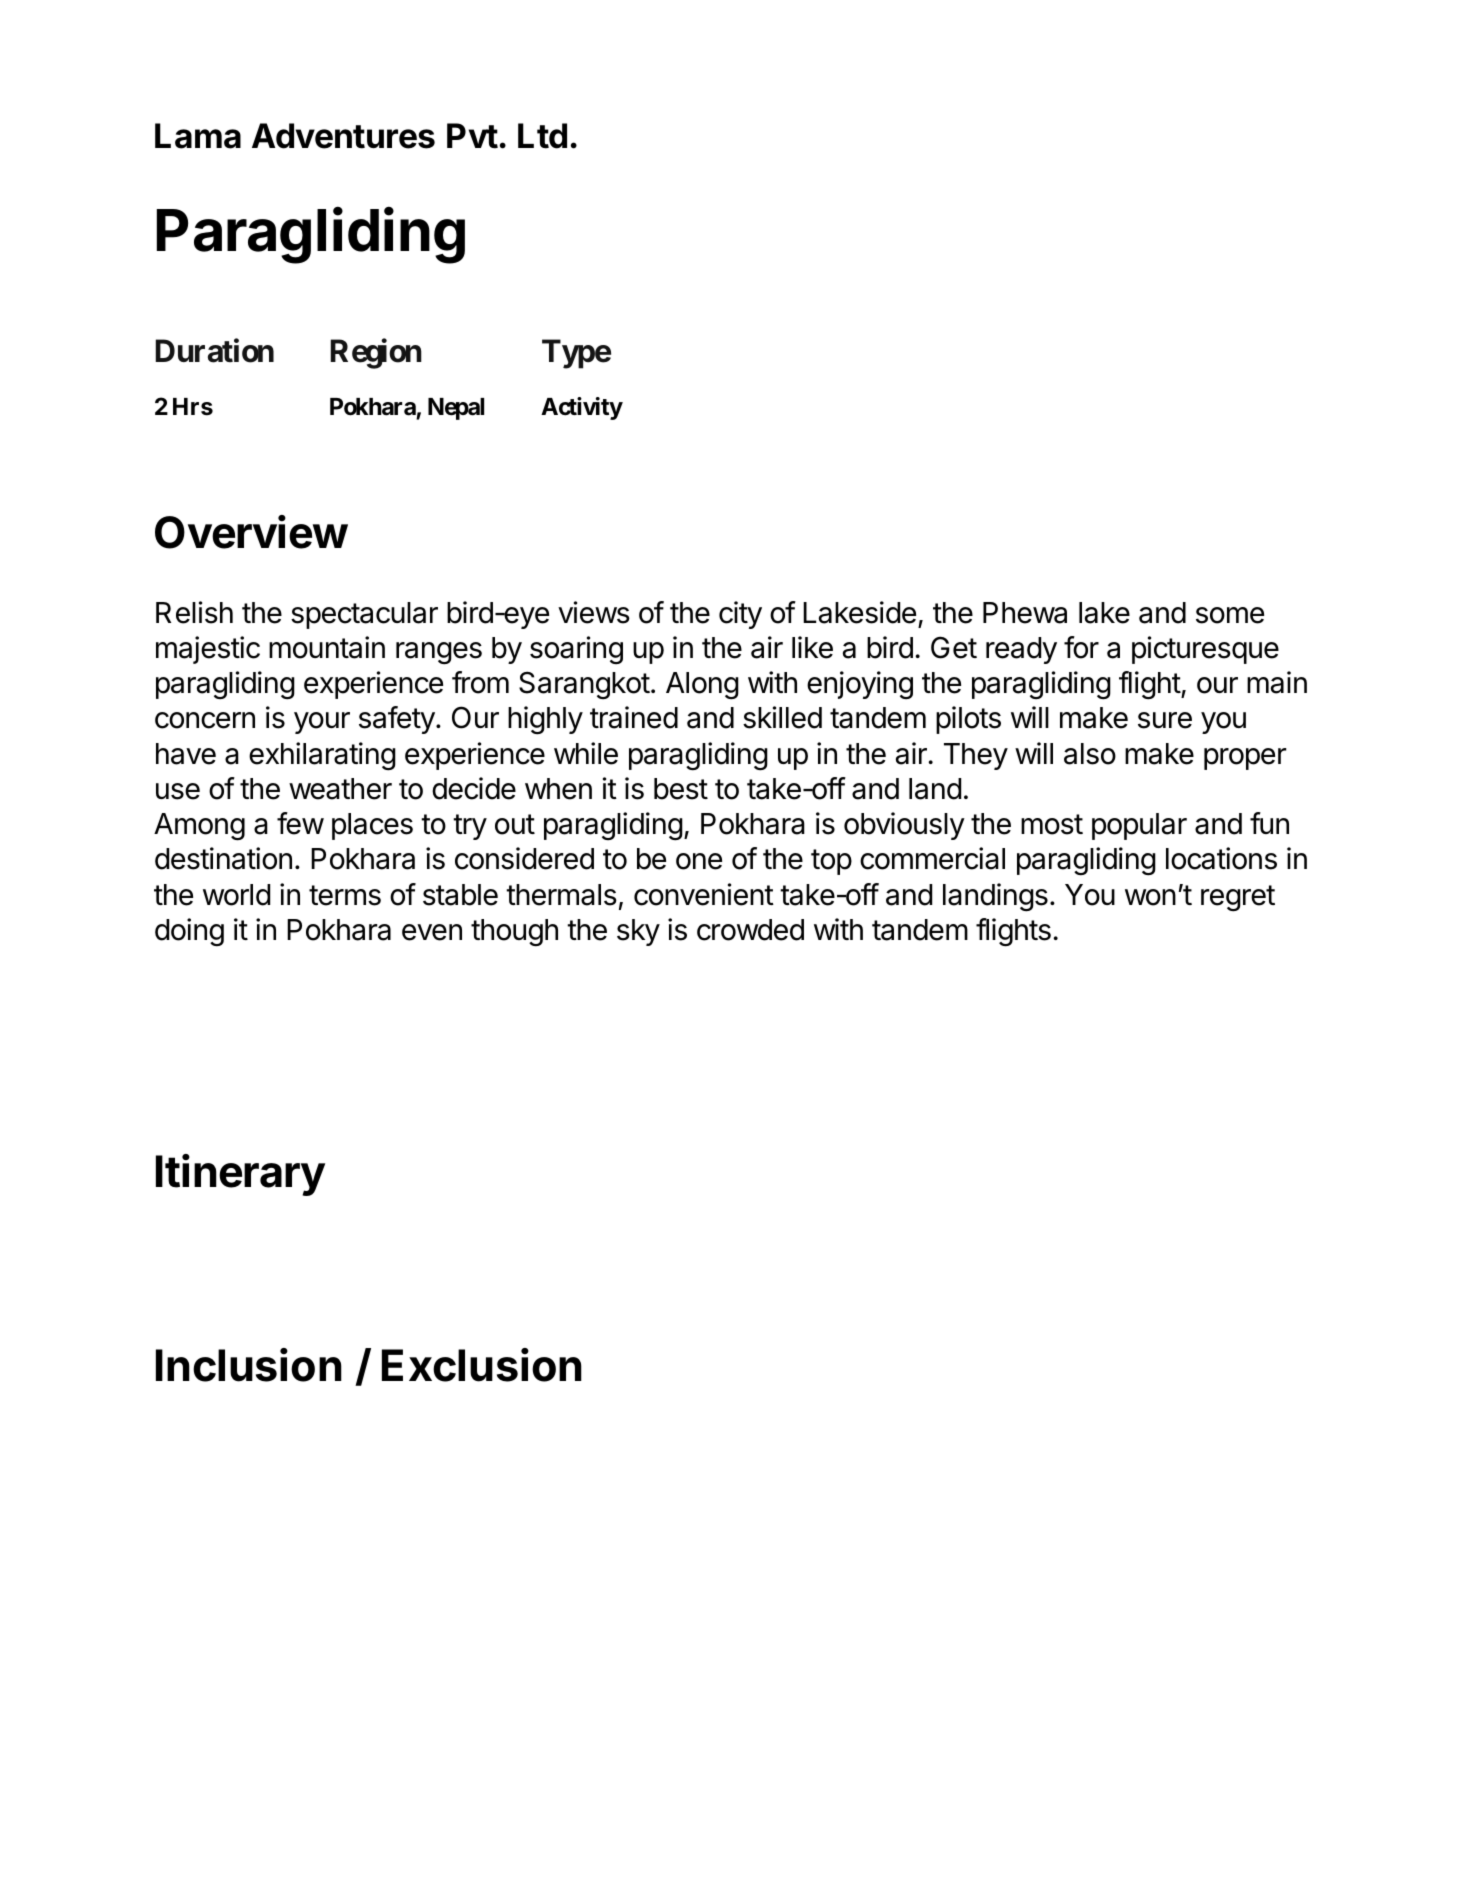 The image size is (1471, 1904). What do you see at coordinates (1090, 754) in the page?
I see `also` at bounding box center [1090, 754].
